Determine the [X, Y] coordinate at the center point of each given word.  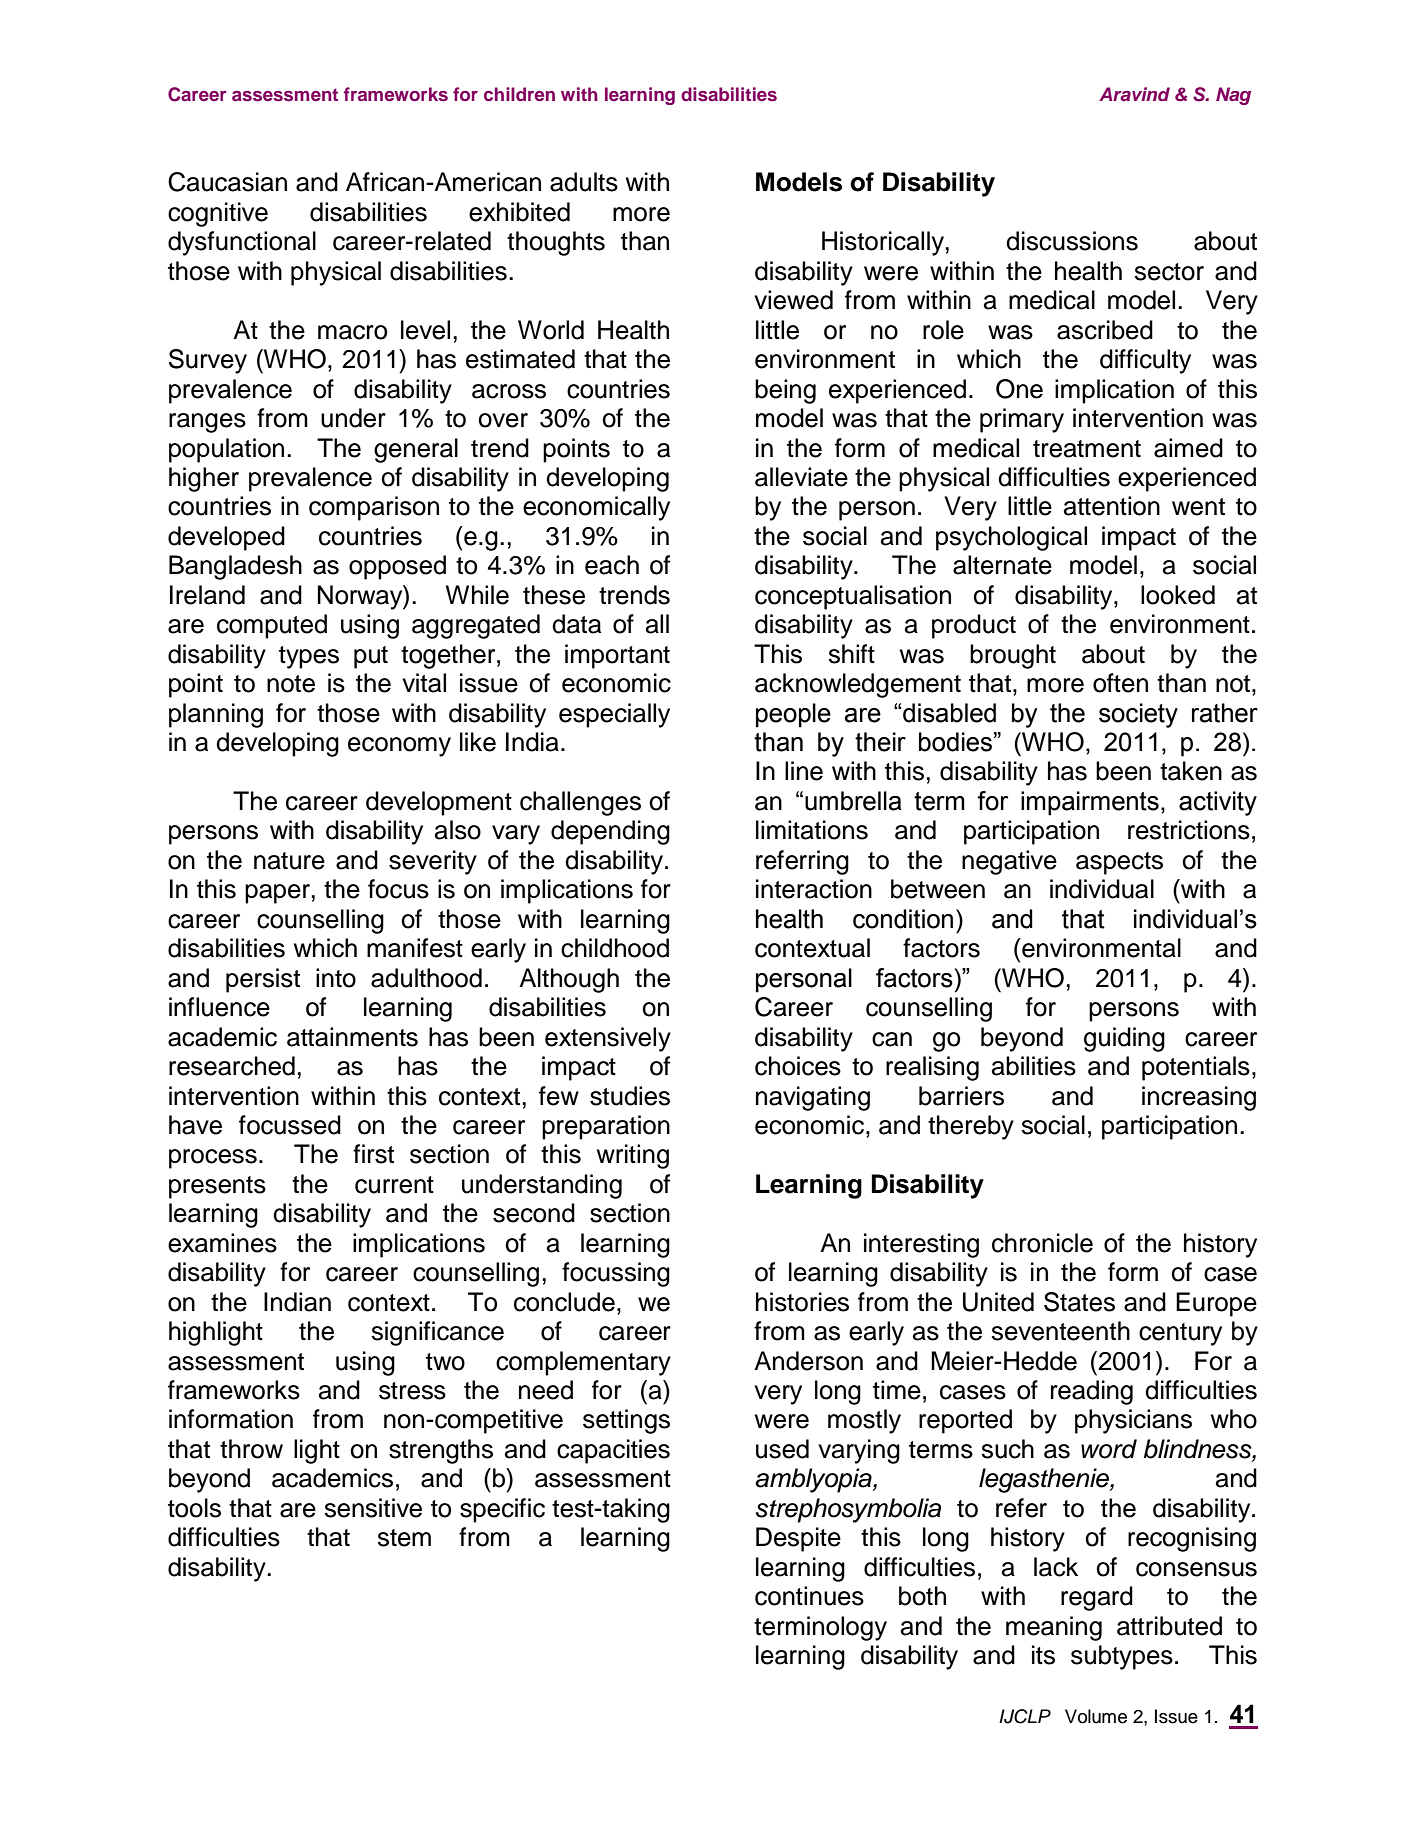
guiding [1124, 1039]
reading [1092, 1392]
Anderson [808, 1361]
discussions [1072, 241]
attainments [352, 1037]
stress [412, 1391]
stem [404, 1538]
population [226, 450]
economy [399, 747]
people [793, 715]
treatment [1087, 449]
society [1138, 715]
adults [584, 182]
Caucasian [227, 182]
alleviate [801, 477]
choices [798, 1066]
